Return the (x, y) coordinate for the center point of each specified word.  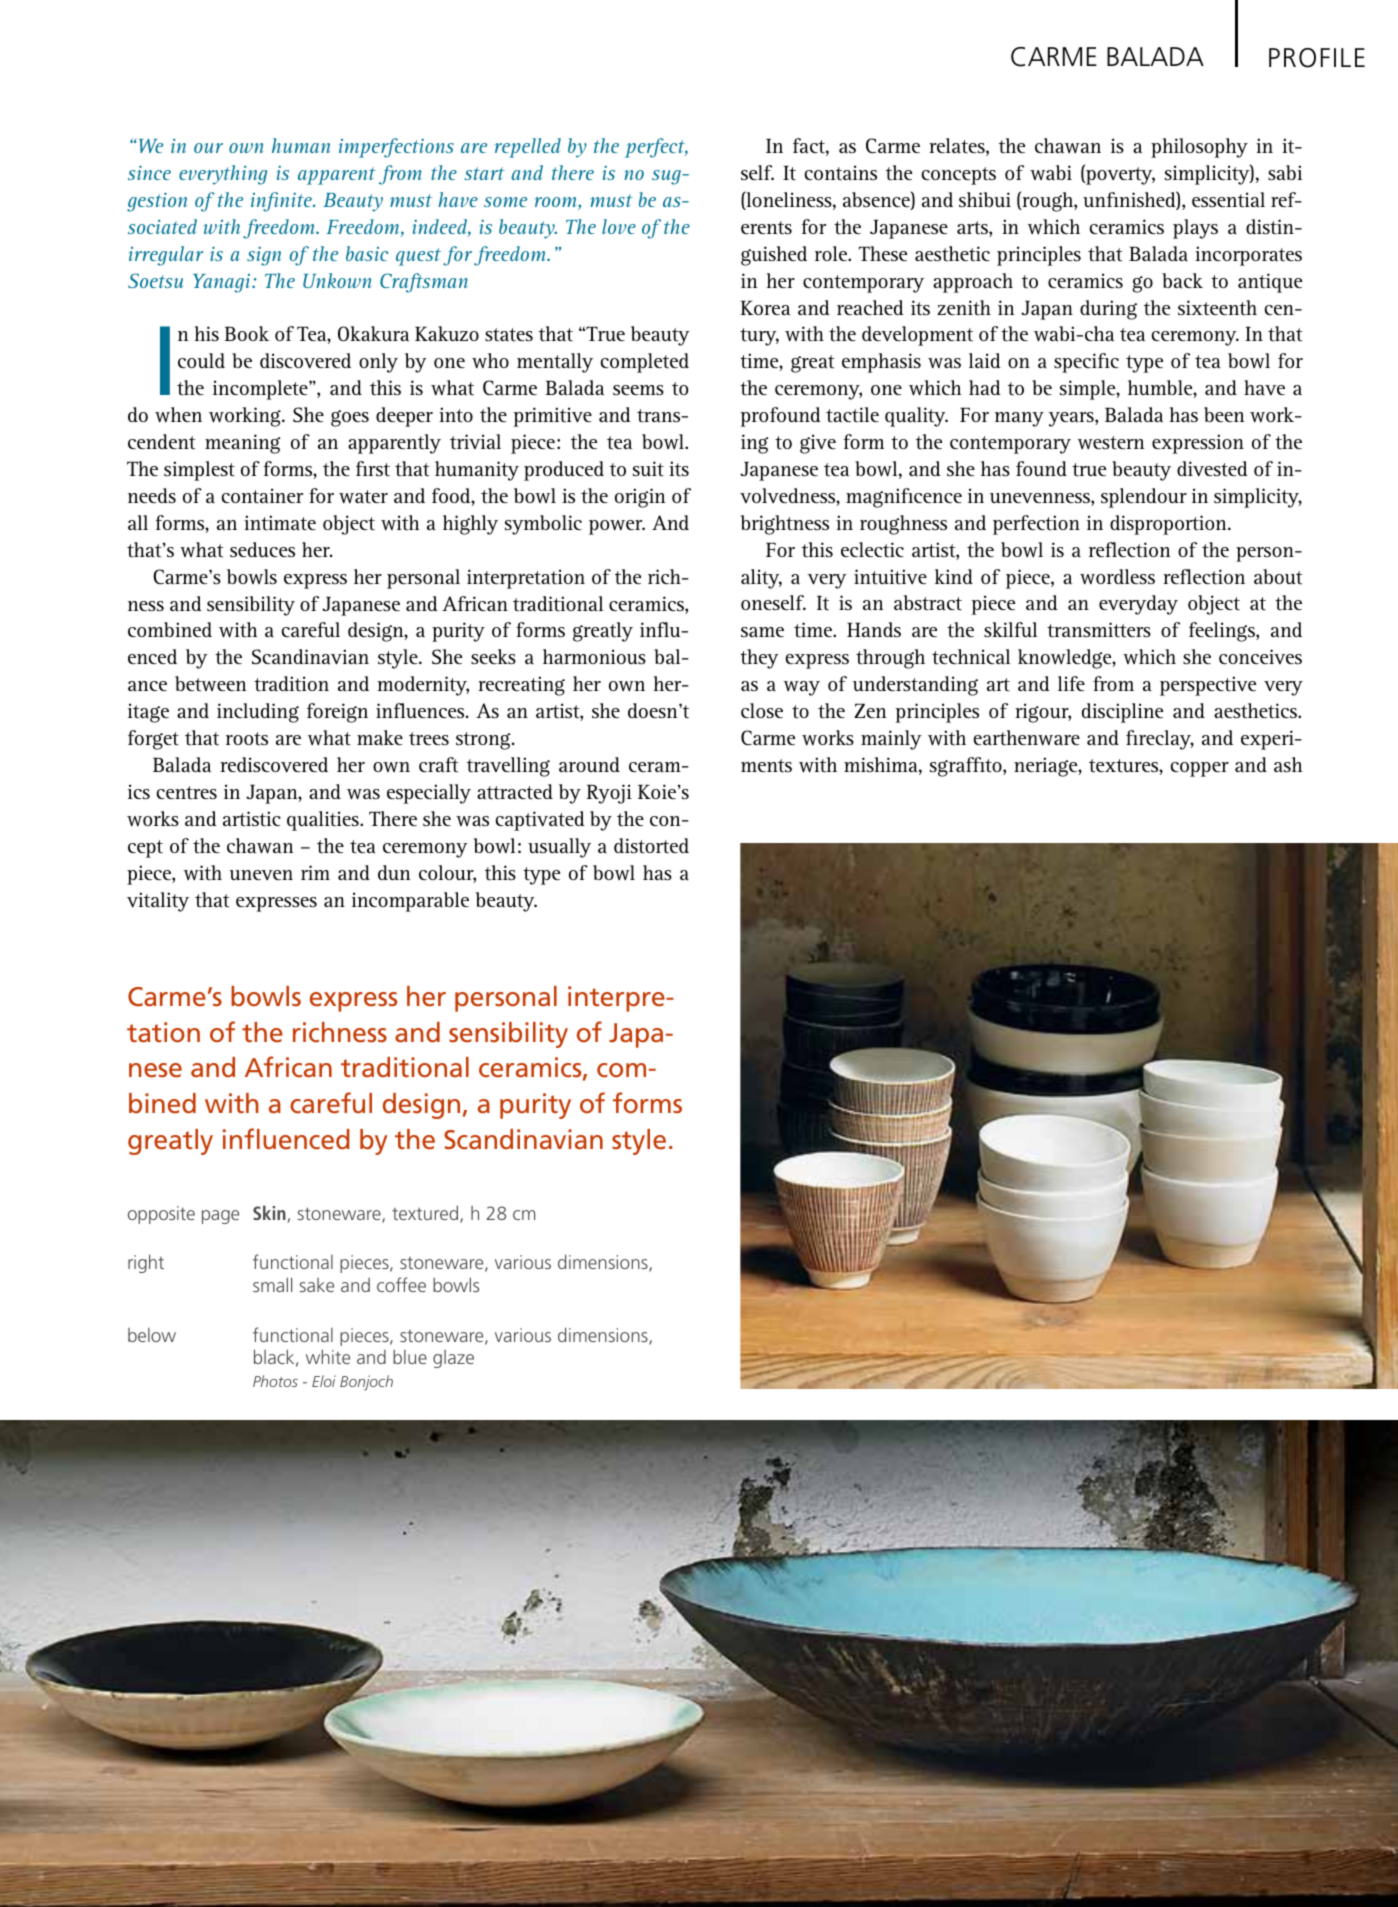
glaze (453, 1359)
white (328, 1356)
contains (840, 172)
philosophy (1199, 148)
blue (410, 1357)
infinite (282, 202)
